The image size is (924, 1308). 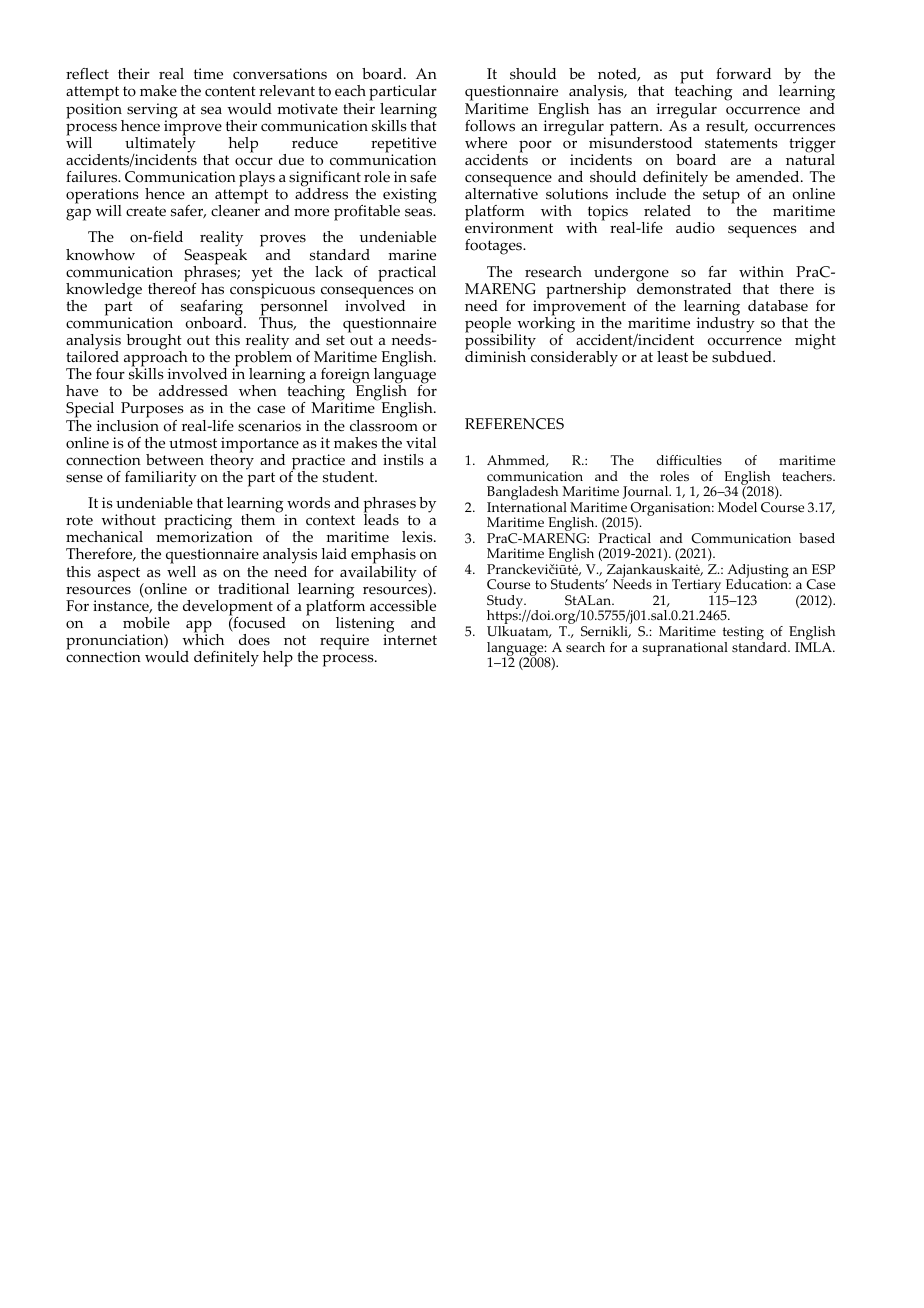 What do you see at coordinates (146, 623) in the page?
I see `mobile` at bounding box center [146, 623].
